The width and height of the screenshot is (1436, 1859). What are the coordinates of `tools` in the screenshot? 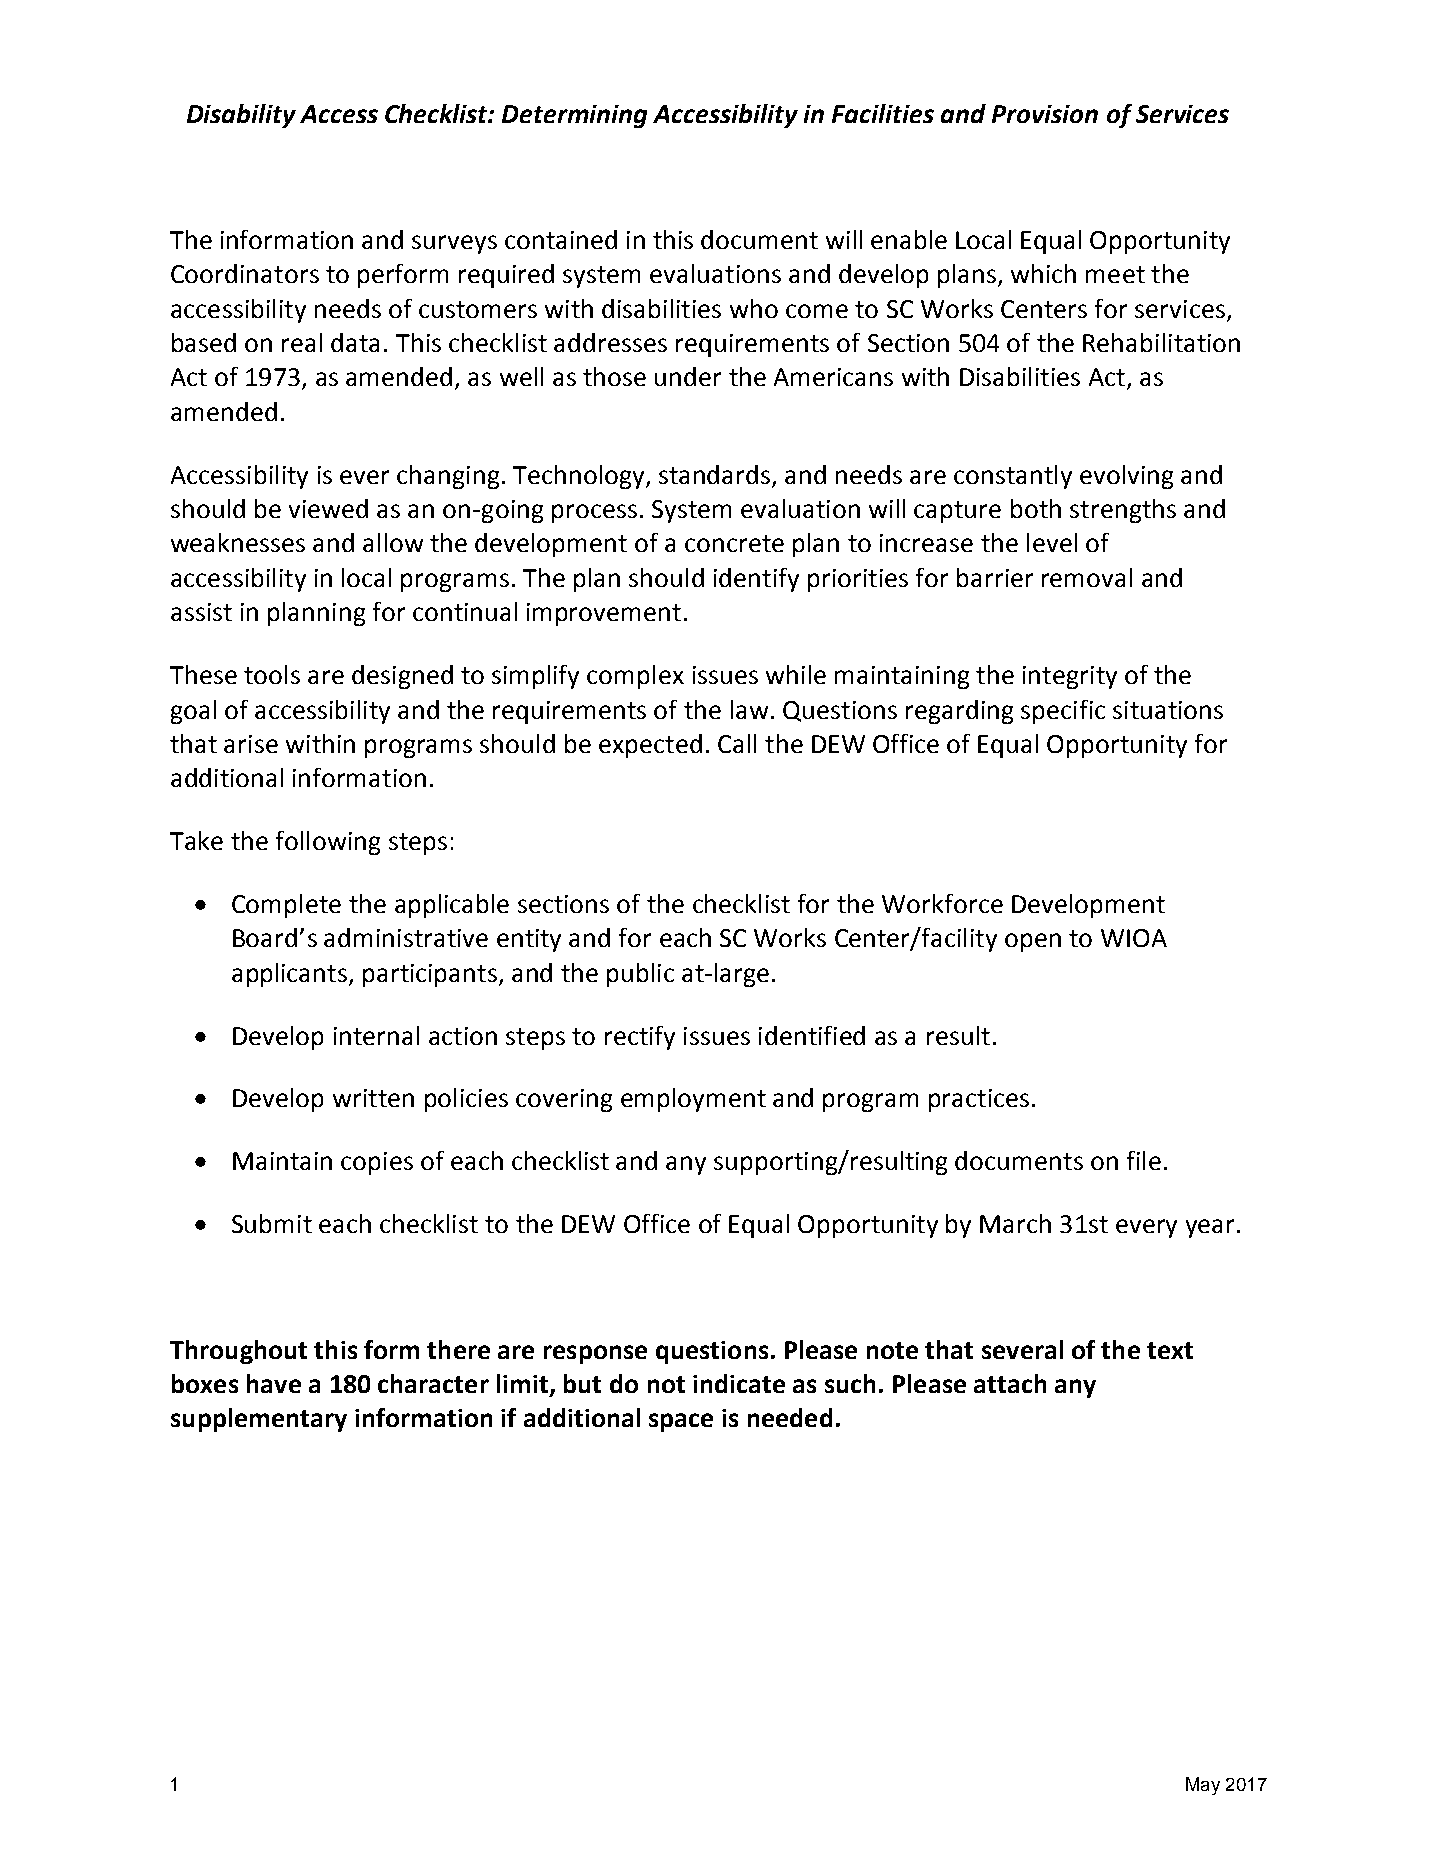 It's located at (272, 674).
